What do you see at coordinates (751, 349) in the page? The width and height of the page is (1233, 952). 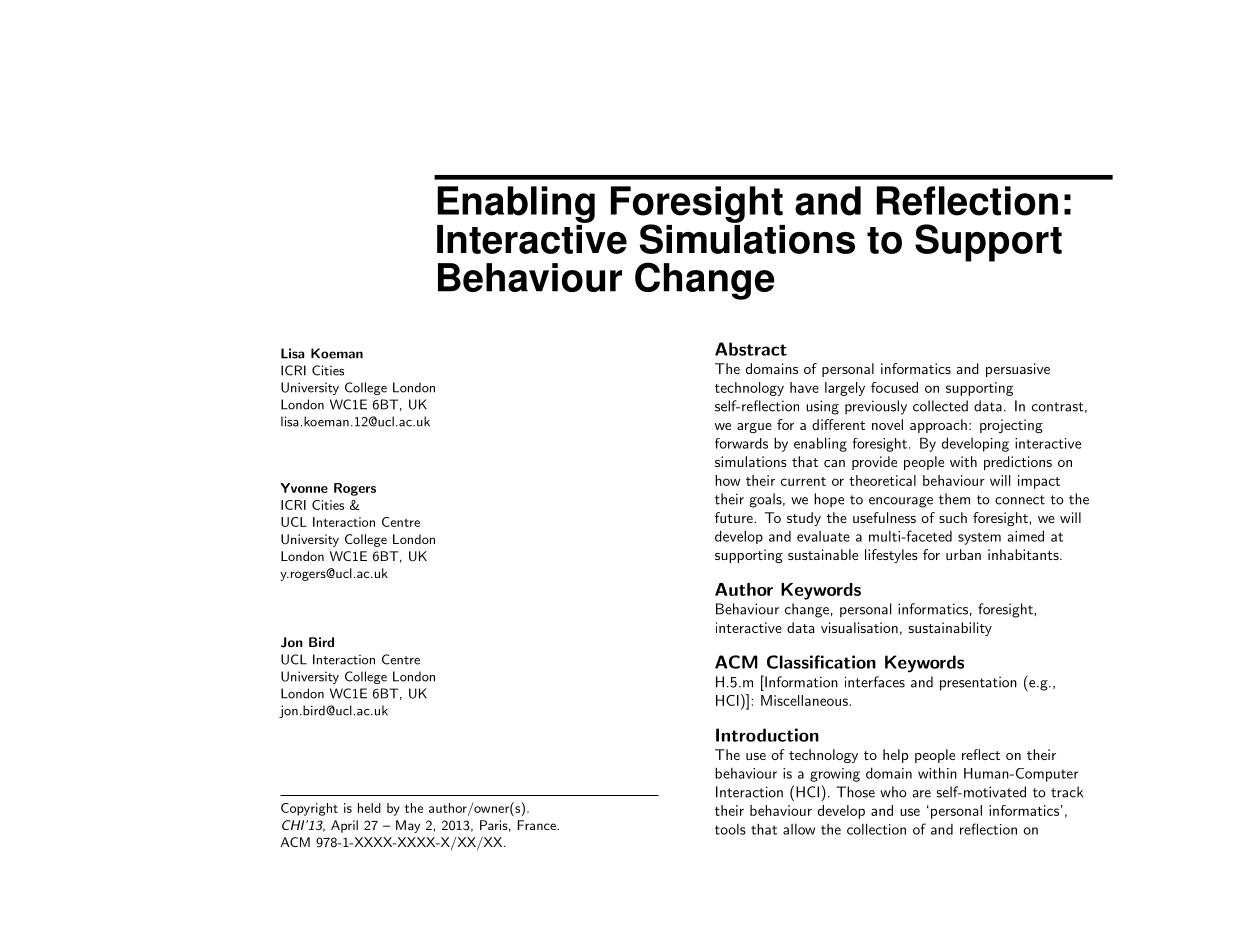 I see `Abstract` at bounding box center [751, 349].
